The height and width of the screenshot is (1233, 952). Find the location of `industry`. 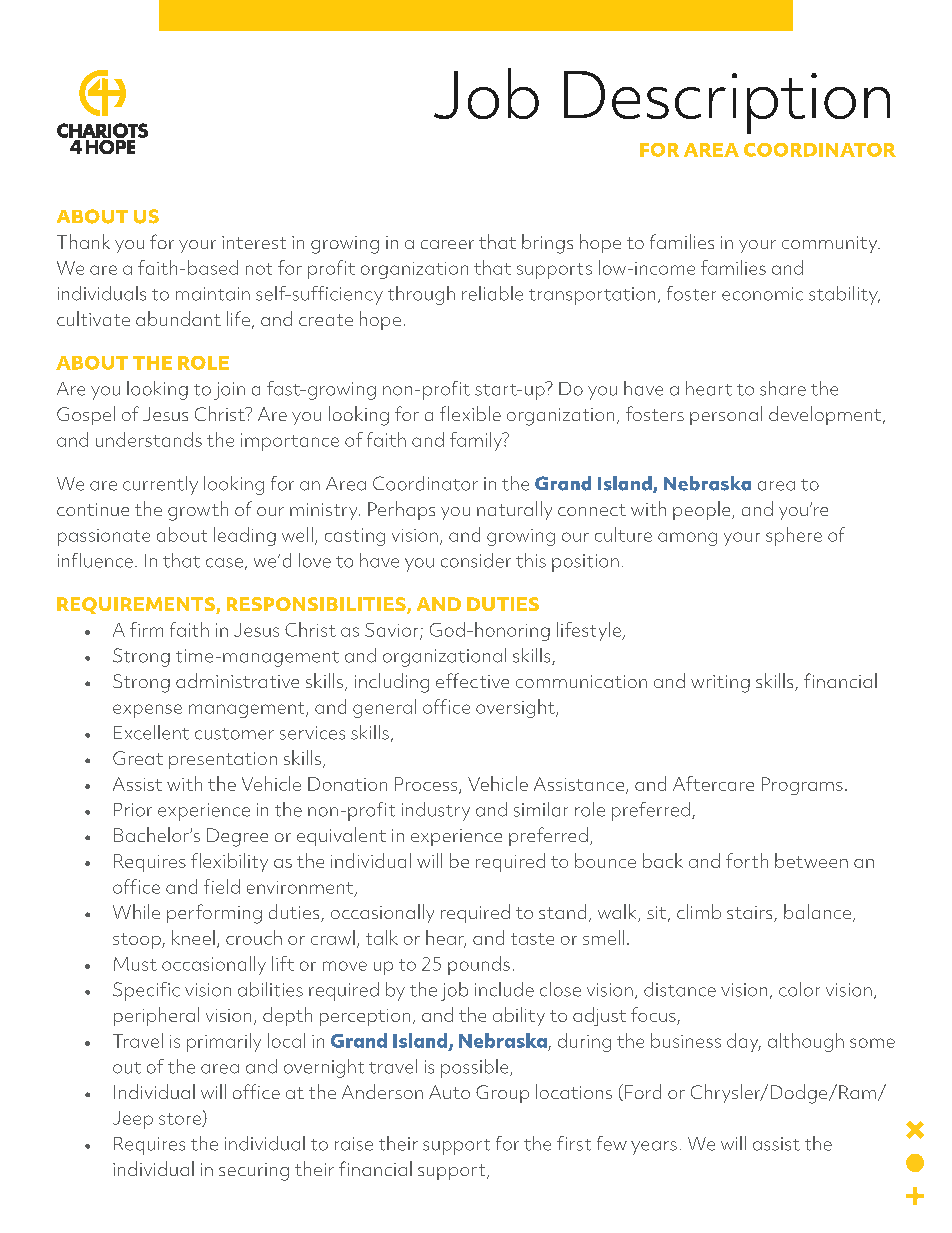

industry is located at coordinates (436, 811).
